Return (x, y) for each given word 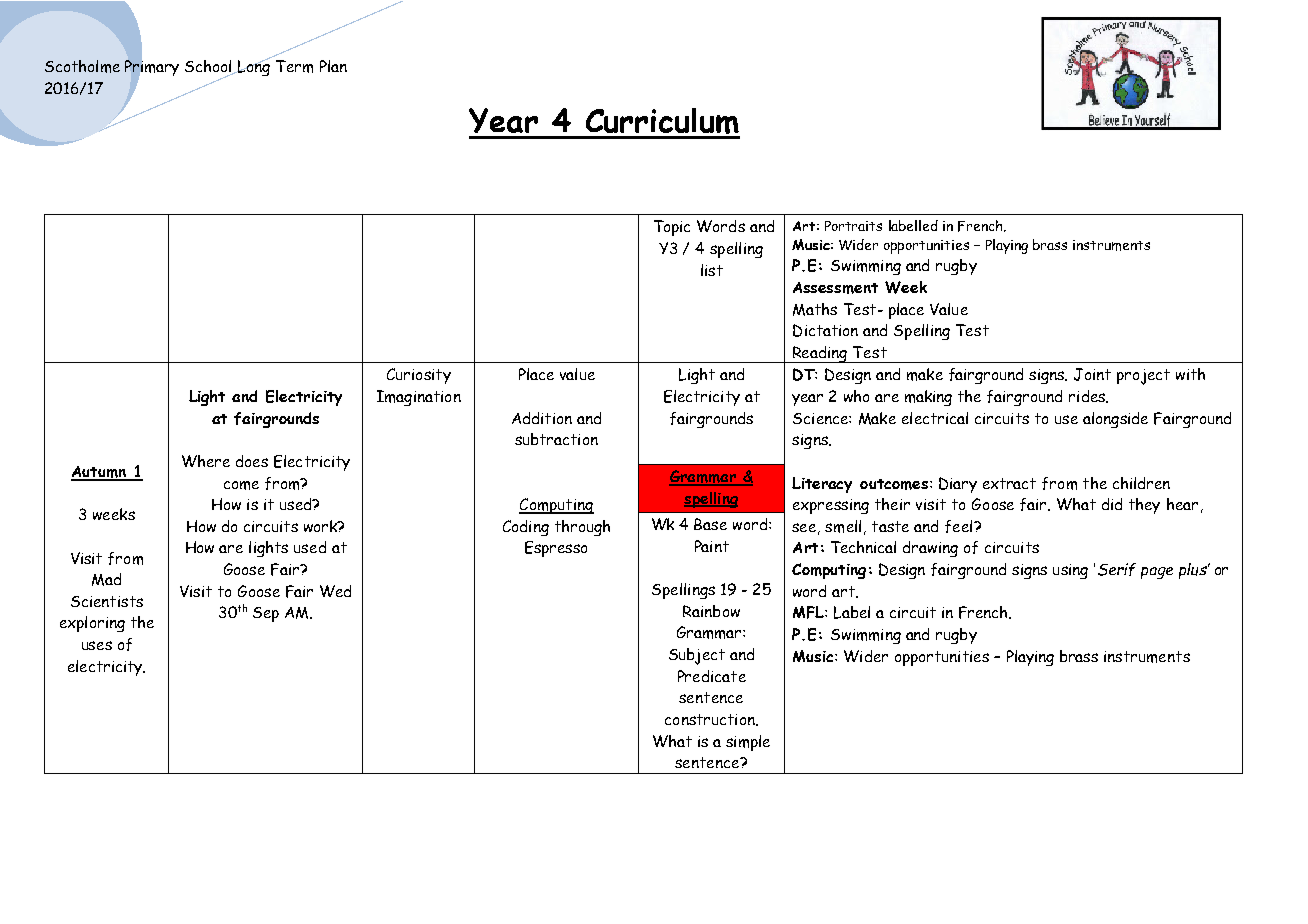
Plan (333, 66)
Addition (542, 418)
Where (206, 461)
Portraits (853, 226)
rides (1088, 396)
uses (97, 645)
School (210, 67)
